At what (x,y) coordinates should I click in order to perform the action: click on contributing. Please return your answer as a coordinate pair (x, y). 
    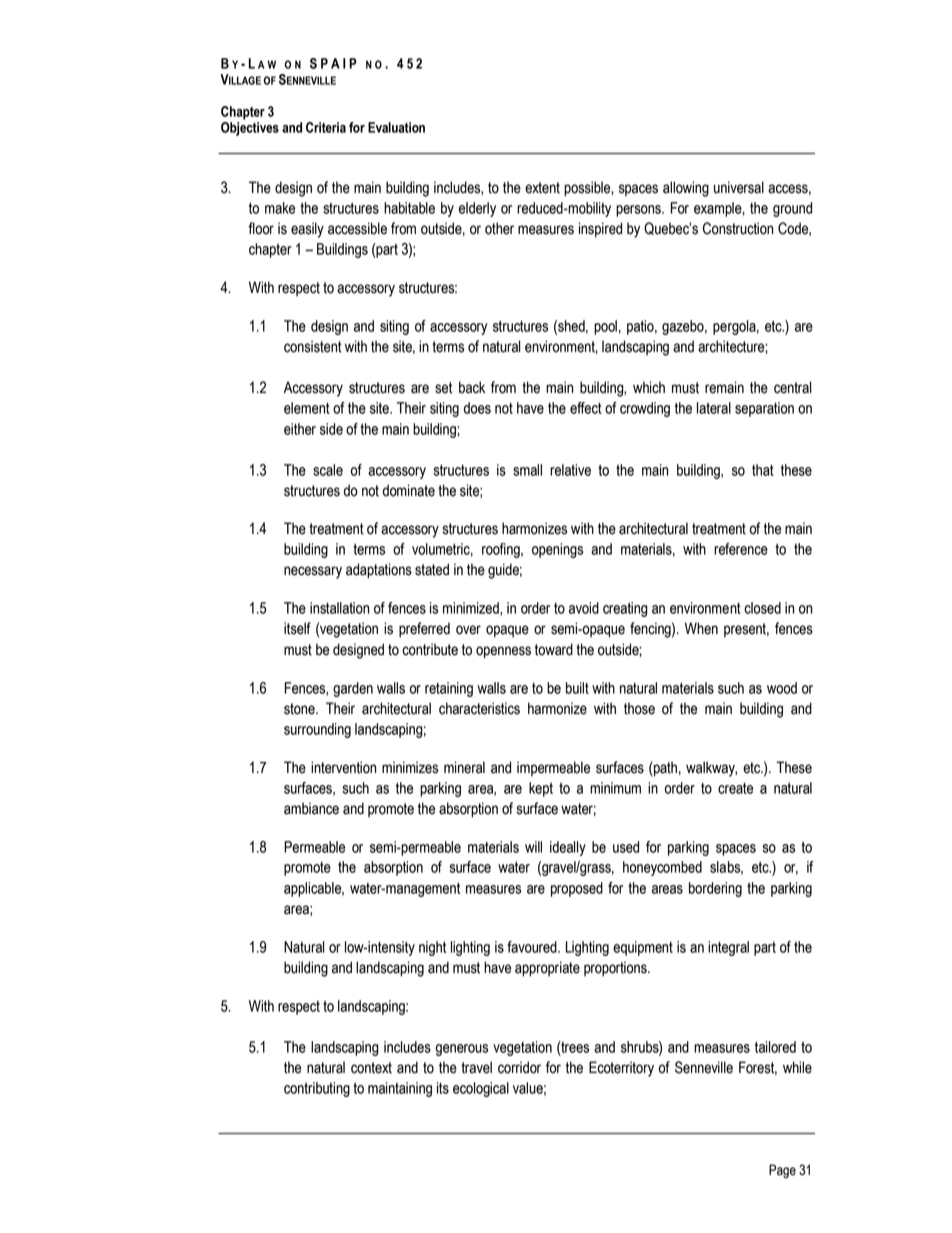
    Looking at the image, I should click on (317, 1089).
